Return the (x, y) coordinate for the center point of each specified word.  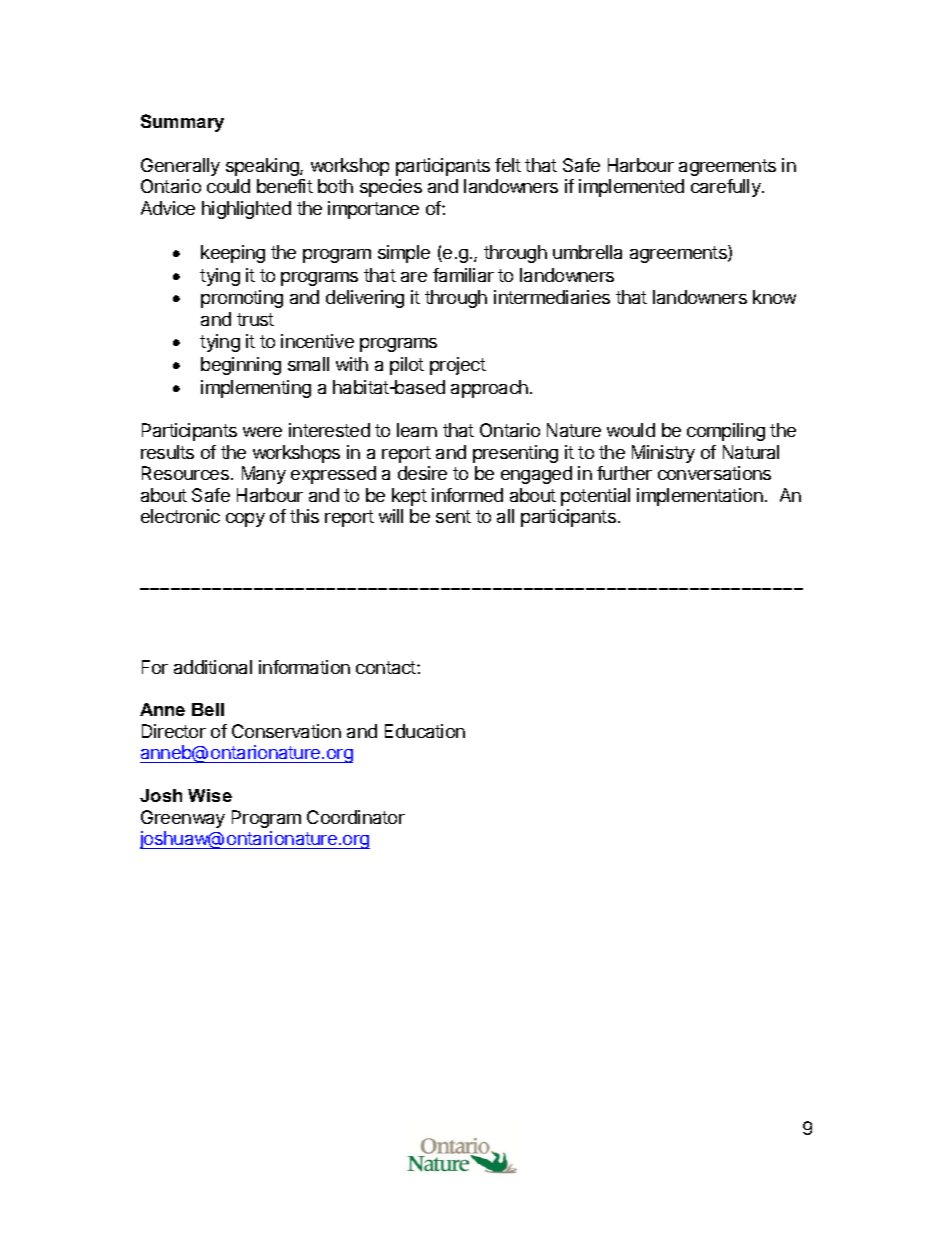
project (458, 366)
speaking (263, 167)
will (391, 516)
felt (508, 165)
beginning (241, 366)
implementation (700, 497)
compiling (726, 432)
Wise (210, 795)
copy (245, 520)
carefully (727, 188)
